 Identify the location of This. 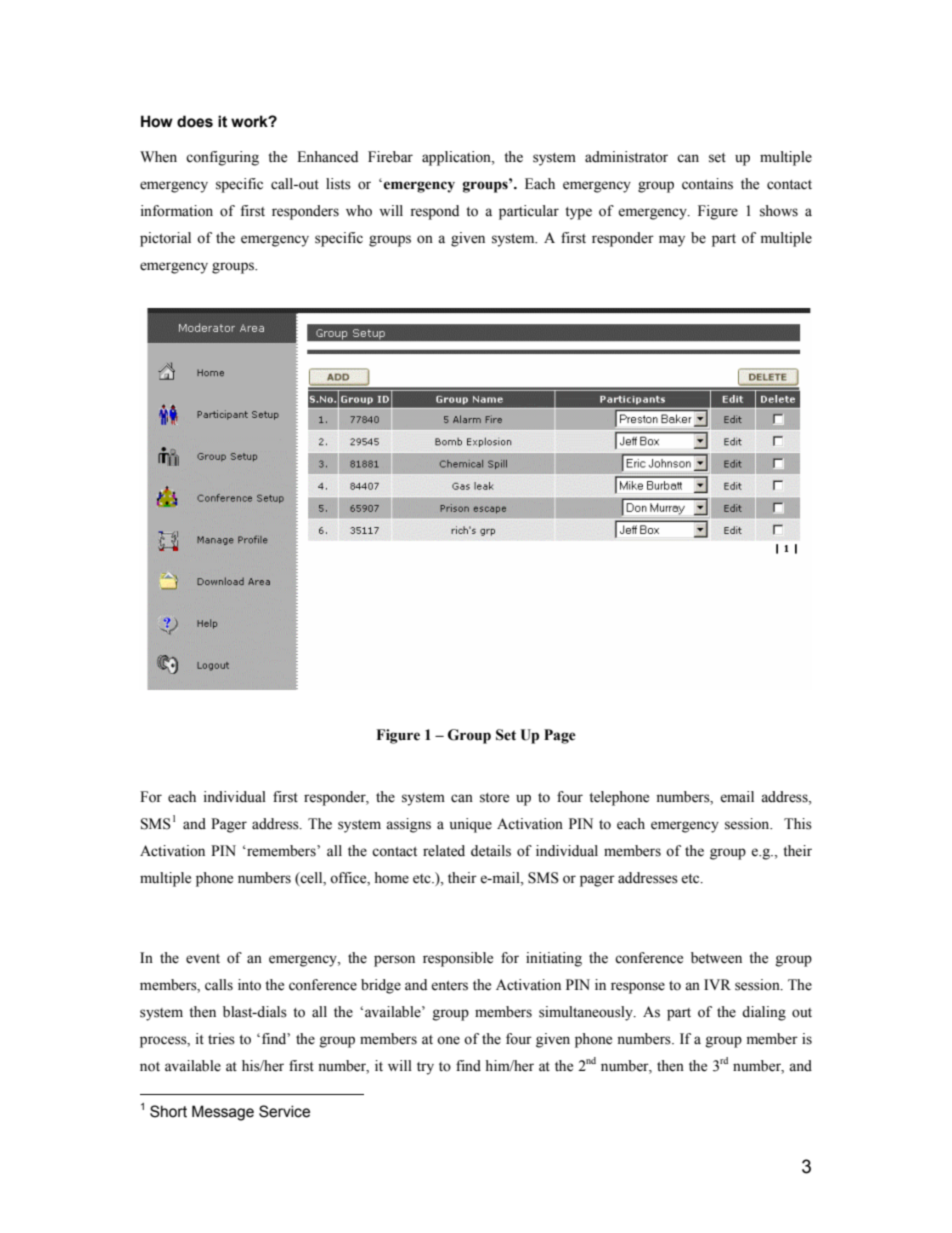
(798, 824).
